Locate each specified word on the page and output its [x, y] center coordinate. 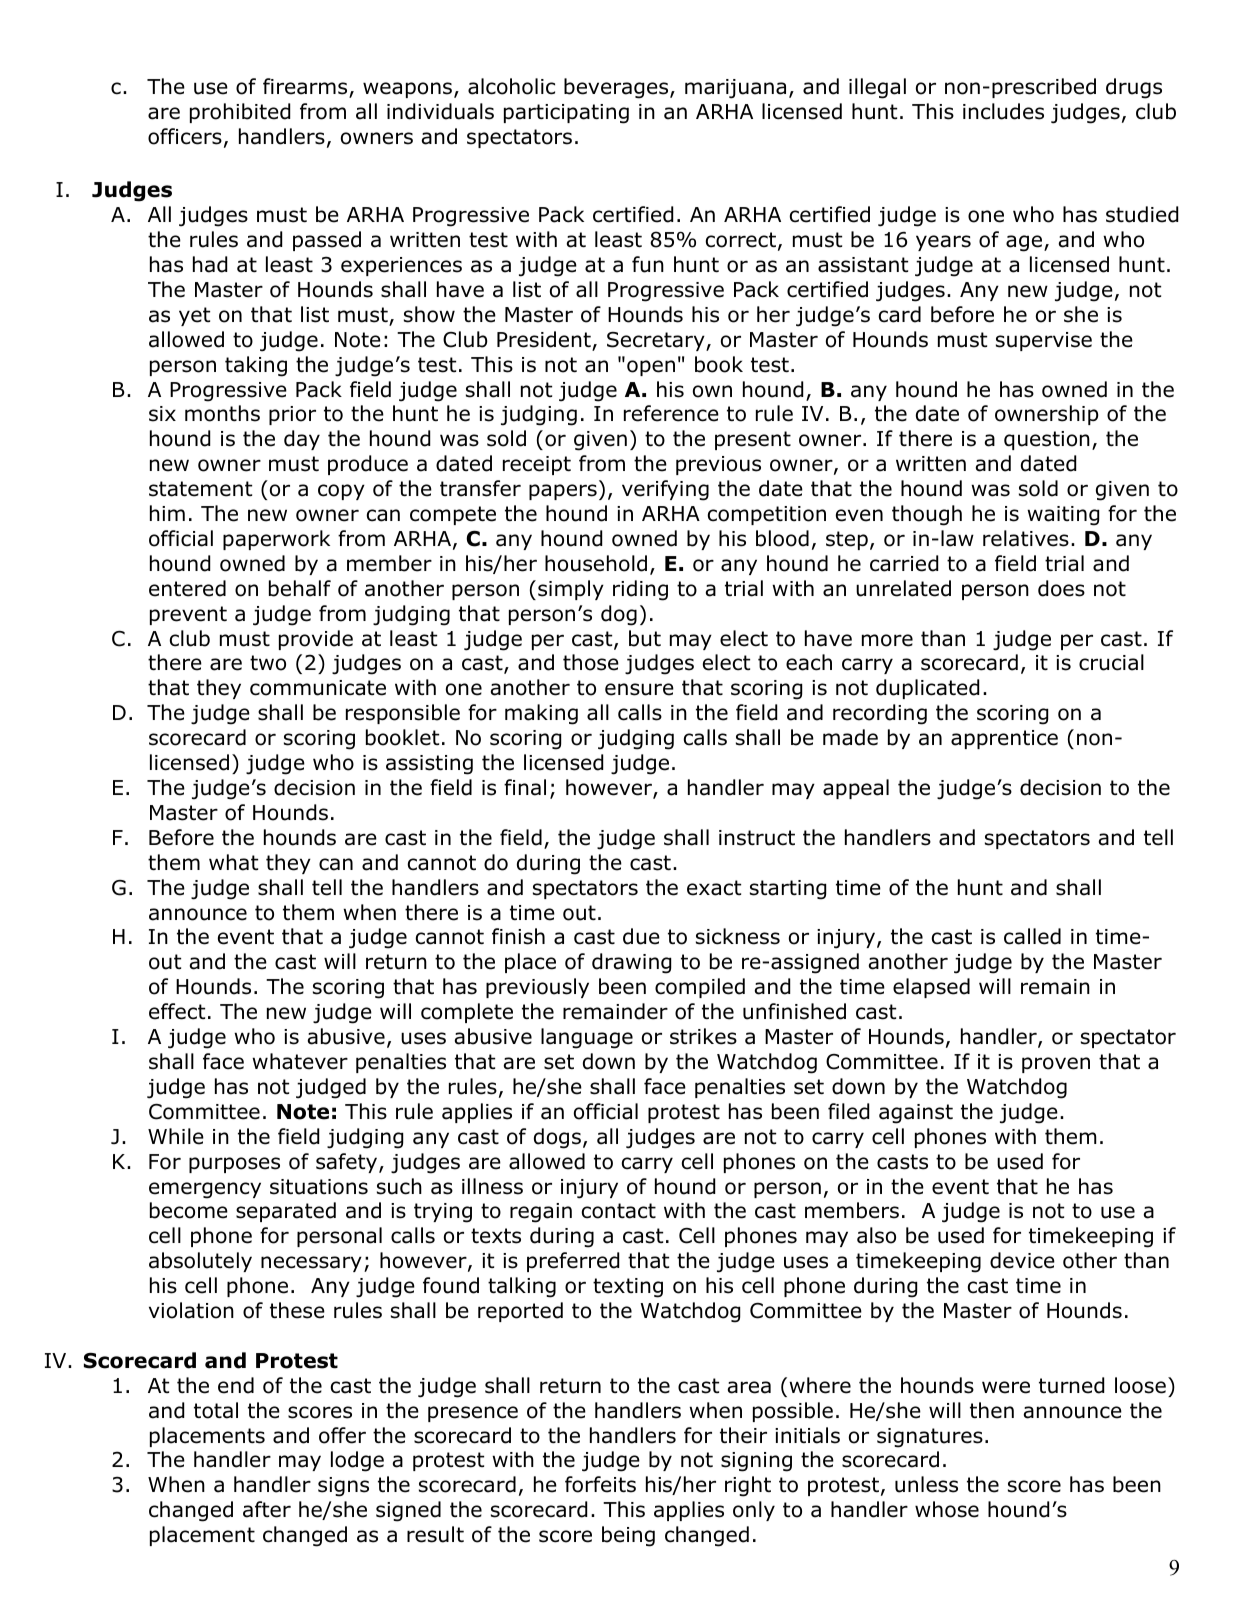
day [302, 440]
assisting [429, 765]
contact [619, 1211]
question [1047, 440]
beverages [617, 88]
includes [1003, 111]
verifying [665, 490]
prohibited [240, 113]
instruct [757, 838]
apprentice [1004, 739]
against [916, 1114]
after [267, 1509]
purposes [234, 1165]
